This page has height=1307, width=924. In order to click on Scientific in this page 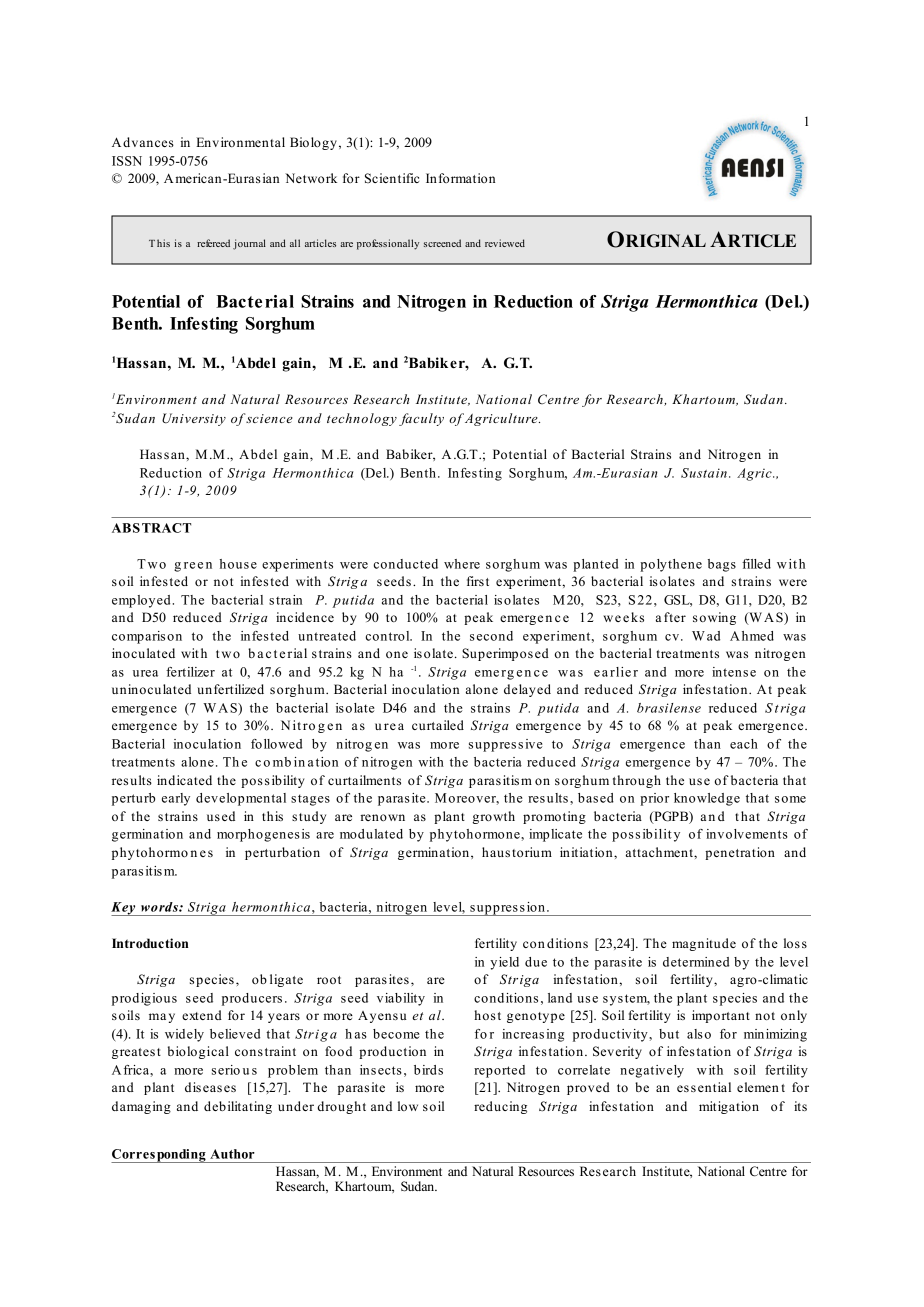, I will do `click(392, 178)`.
